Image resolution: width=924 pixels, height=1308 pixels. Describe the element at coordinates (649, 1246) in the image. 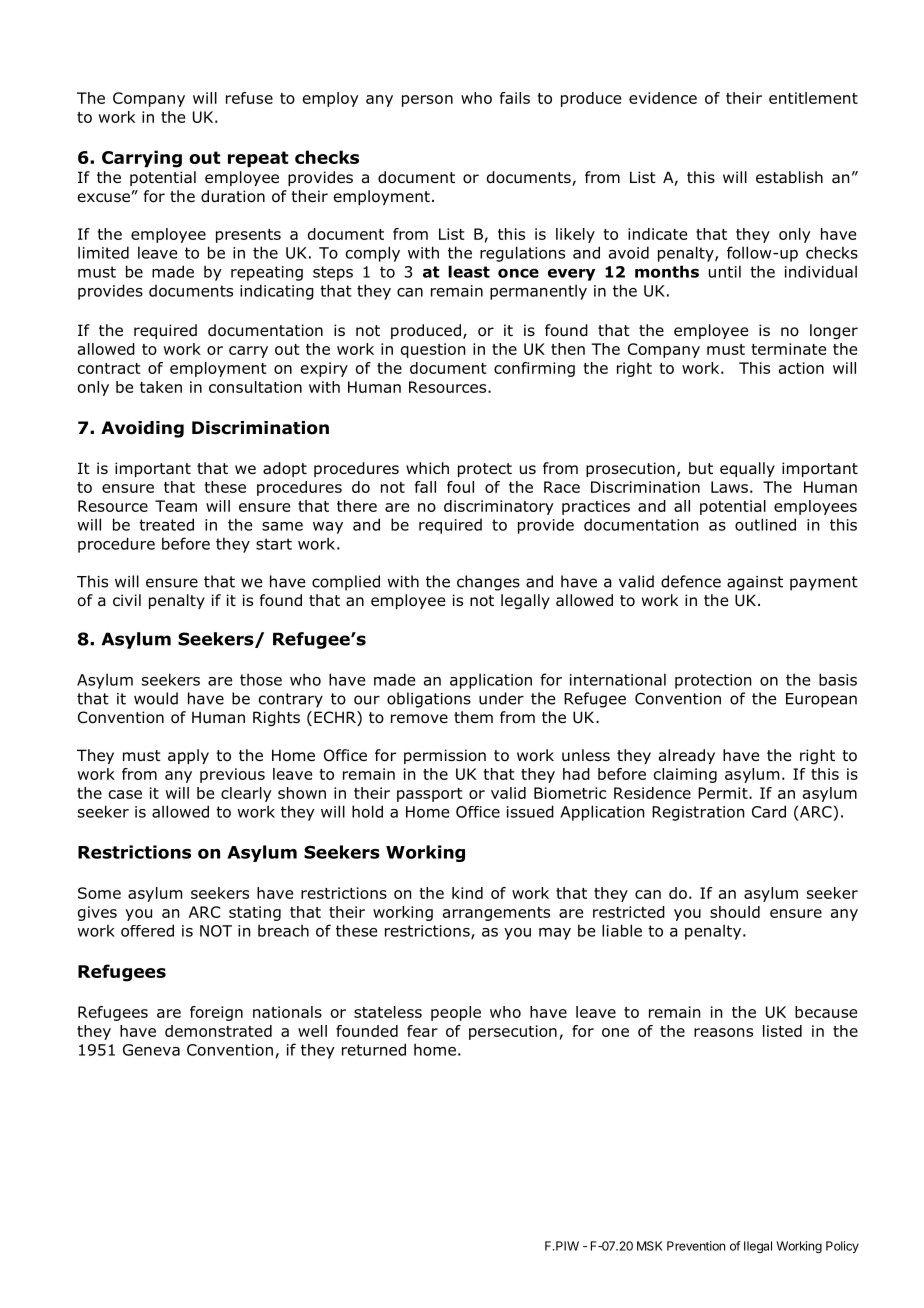

I see `MSK` at that location.
